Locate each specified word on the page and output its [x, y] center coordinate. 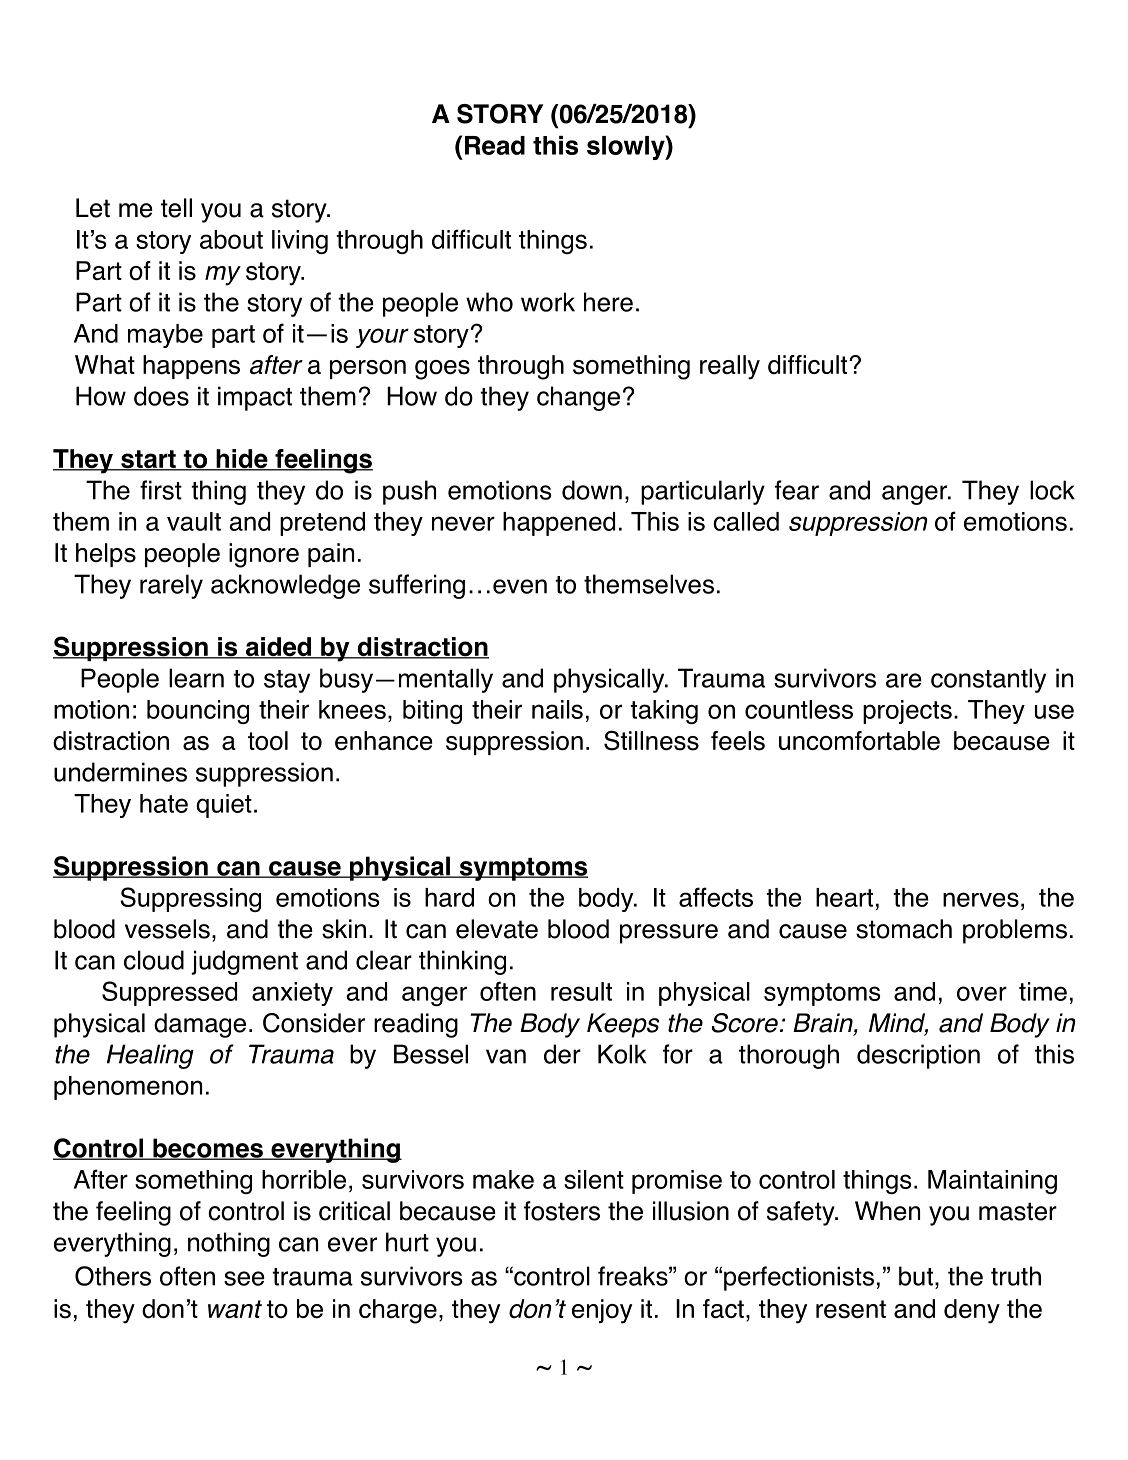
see [244, 1278]
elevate [497, 929]
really [730, 367]
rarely [171, 586]
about [231, 239]
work [548, 302]
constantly [988, 680]
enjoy [602, 1311]
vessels [167, 929]
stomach [904, 929]
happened [559, 524]
